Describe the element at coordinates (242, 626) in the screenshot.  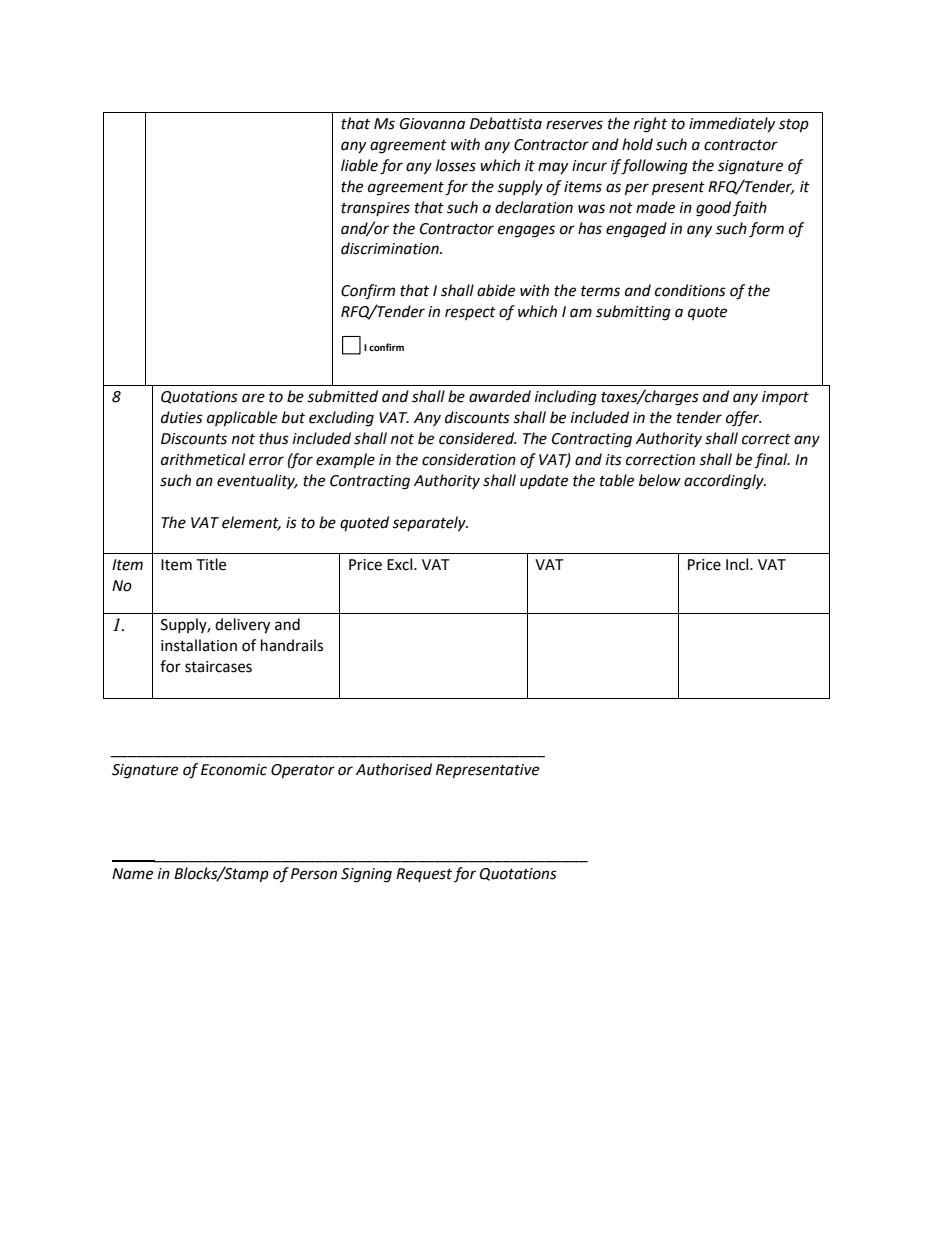
I see `delivery` at that location.
